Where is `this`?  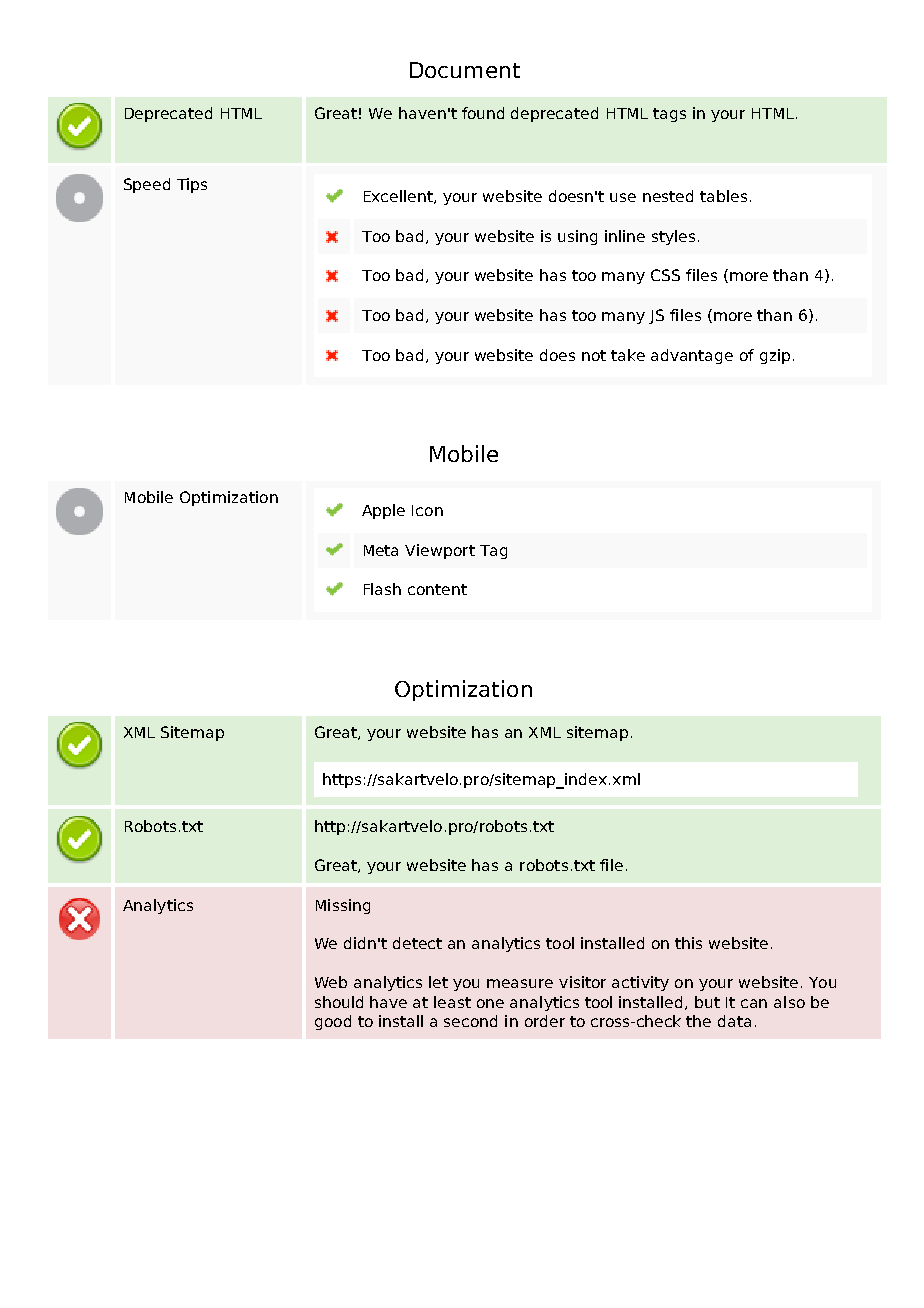
this is located at coordinates (688, 943).
